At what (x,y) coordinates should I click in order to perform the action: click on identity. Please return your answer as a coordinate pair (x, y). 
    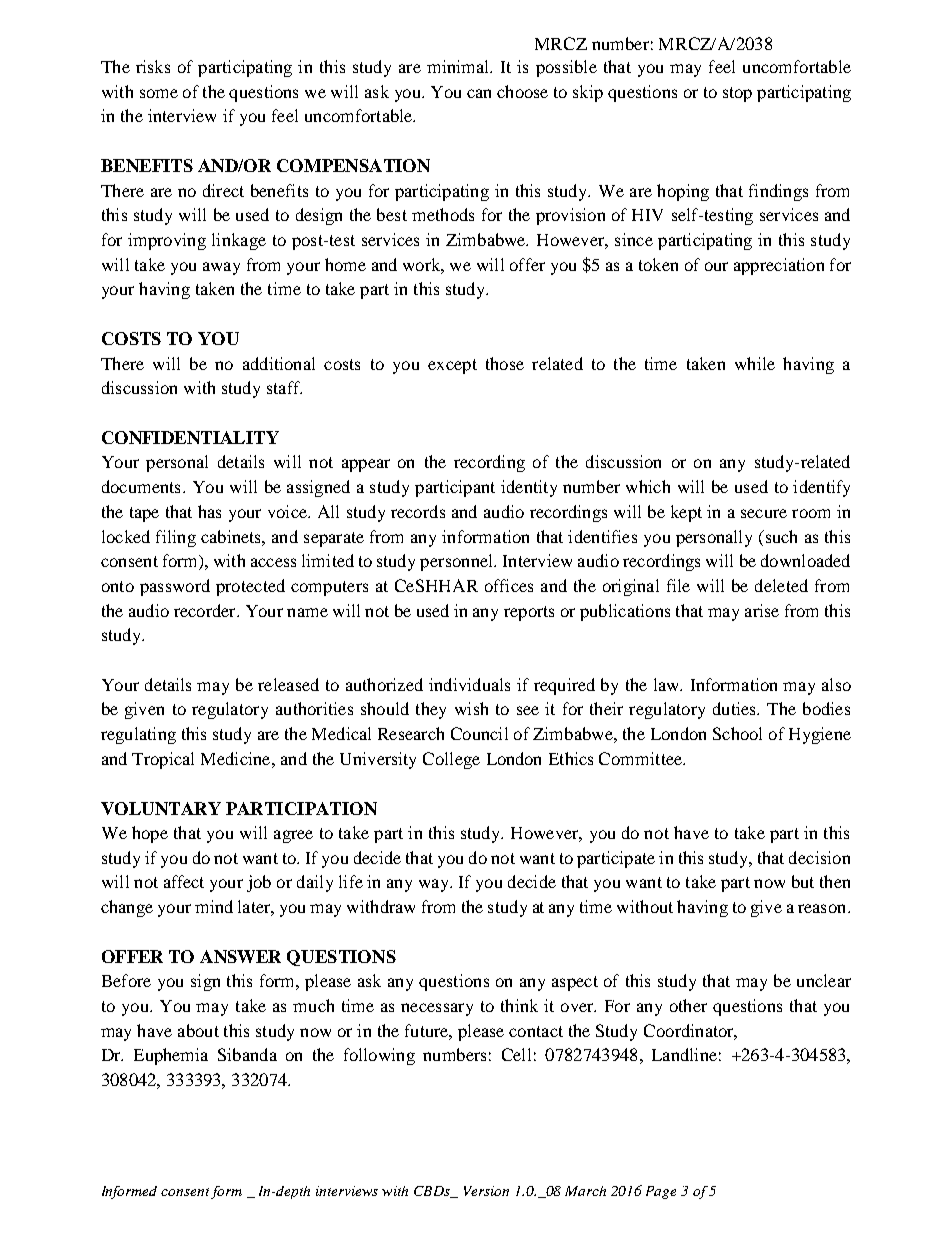
    Looking at the image, I should click on (529, 488).
